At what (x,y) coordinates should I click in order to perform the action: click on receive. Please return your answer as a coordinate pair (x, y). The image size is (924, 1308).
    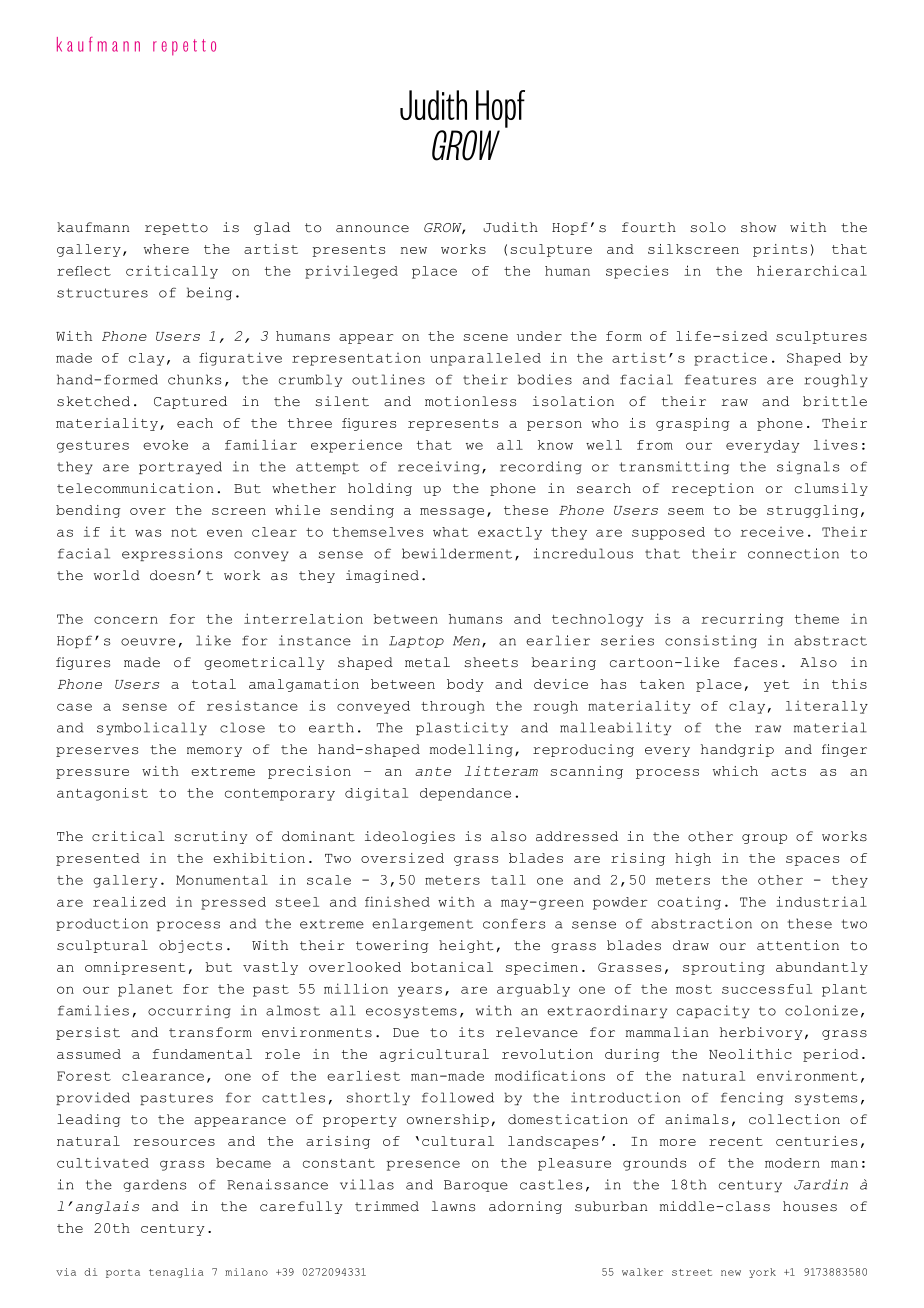
    Looking at the image, I should click on (772, 532).
